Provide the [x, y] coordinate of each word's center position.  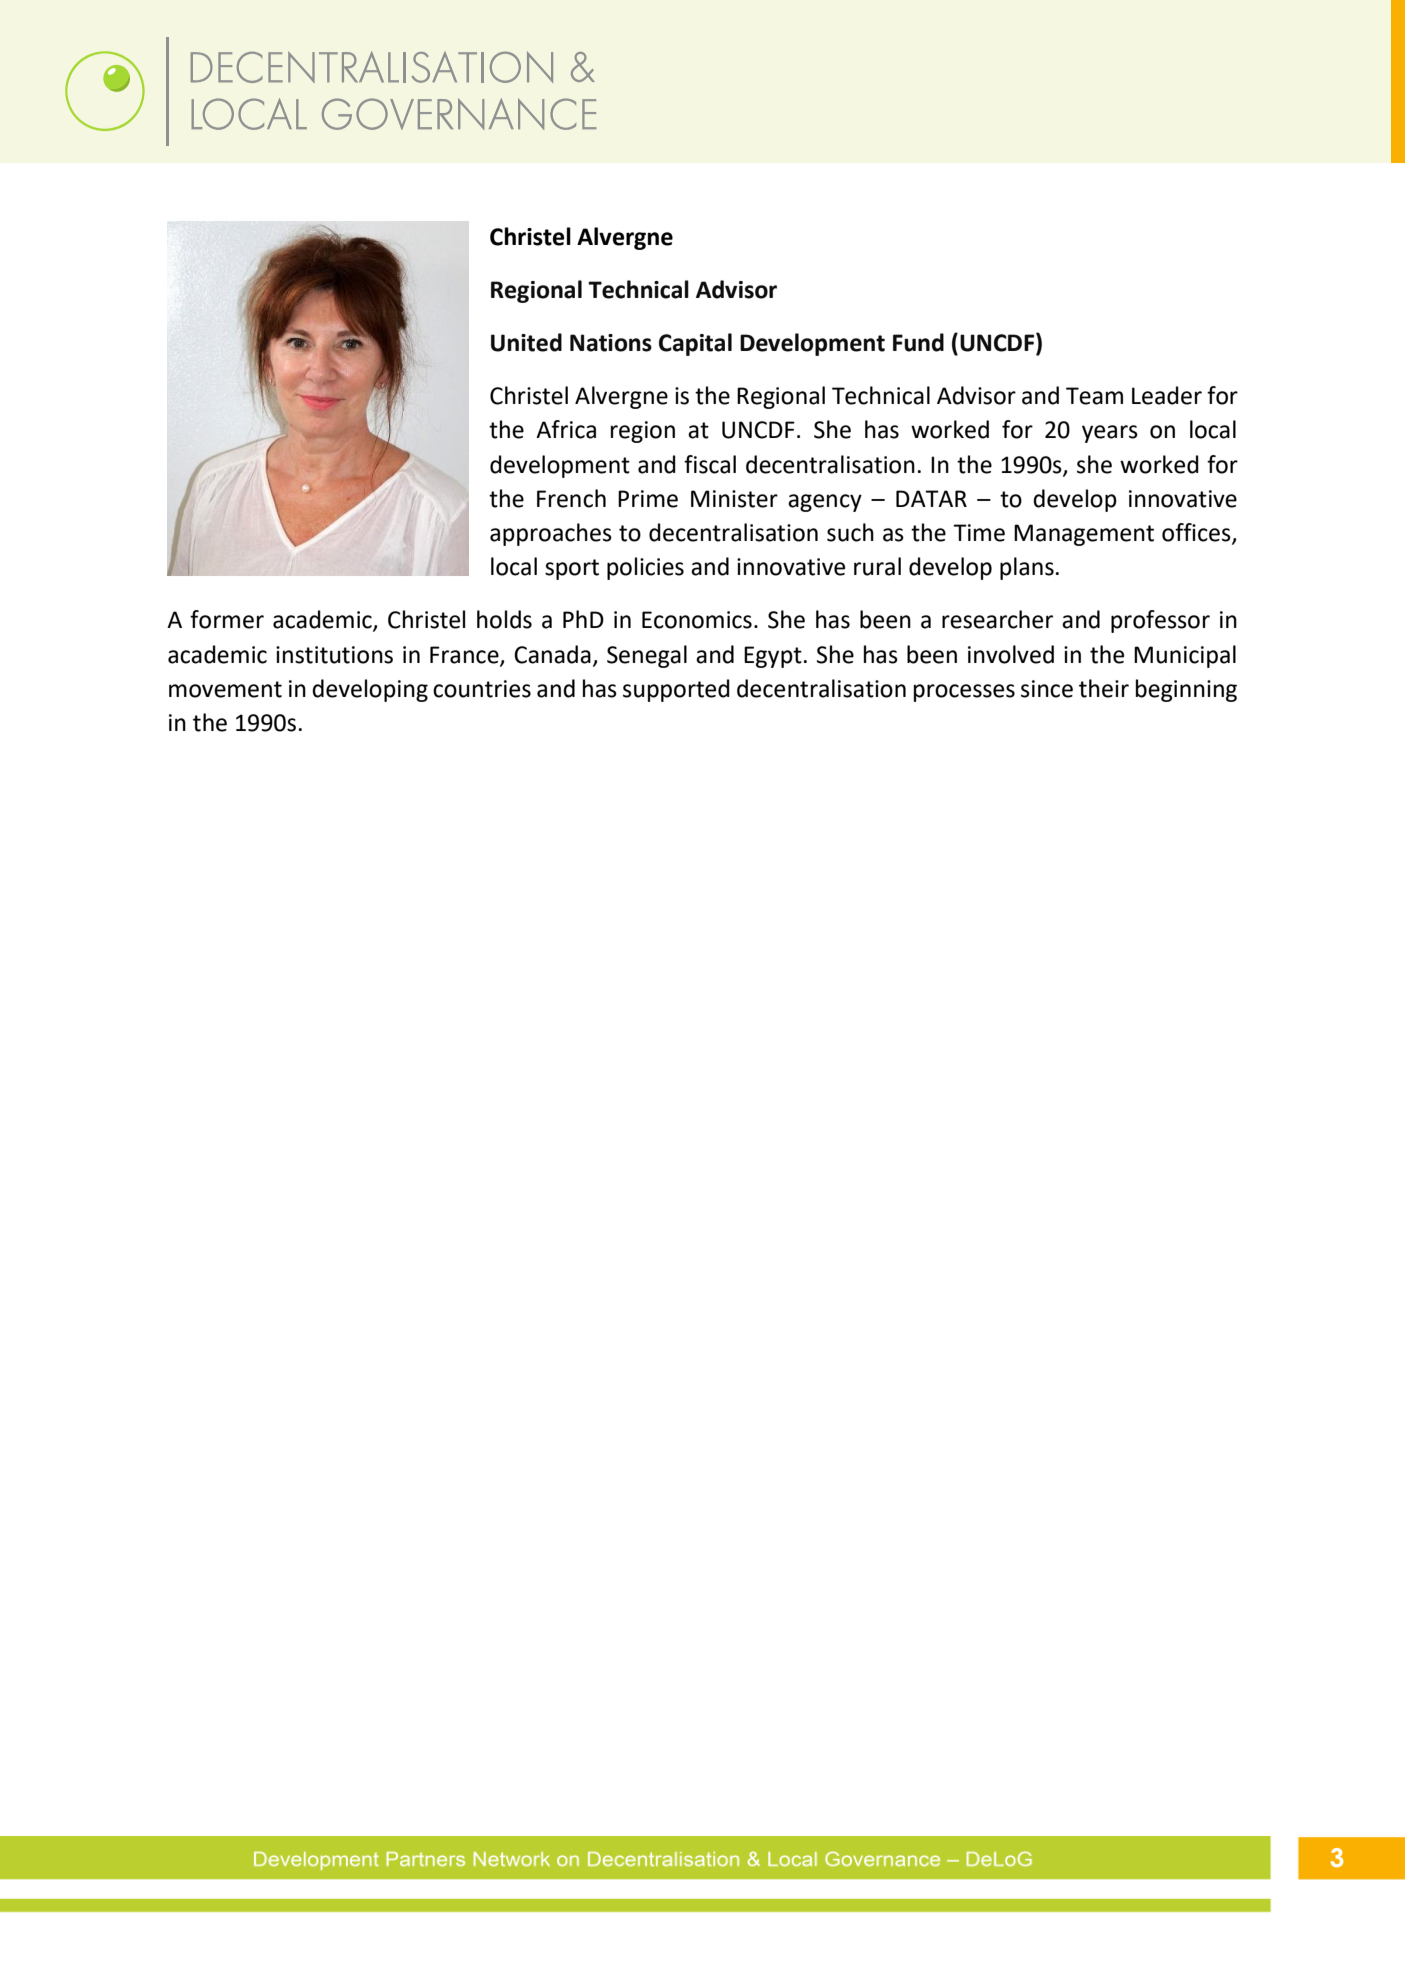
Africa [566, 429]
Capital [695, 344]
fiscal [710, 464]
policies [645, 568]
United [526, 342]
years [1110, 434]
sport [572, 569]
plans [1027, 568]
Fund [918, 342]
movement [225, 689]
